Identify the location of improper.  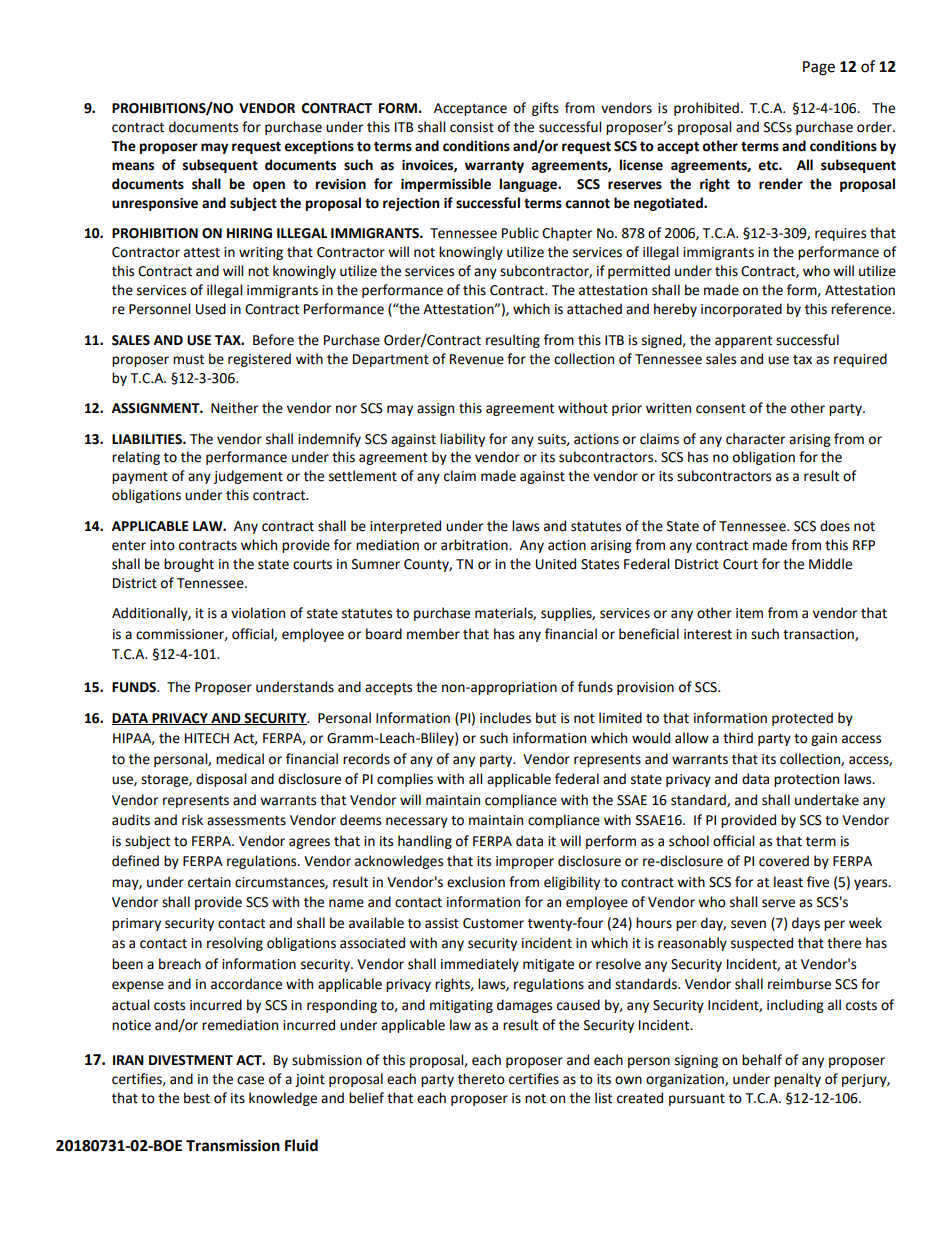
(525, 862).
